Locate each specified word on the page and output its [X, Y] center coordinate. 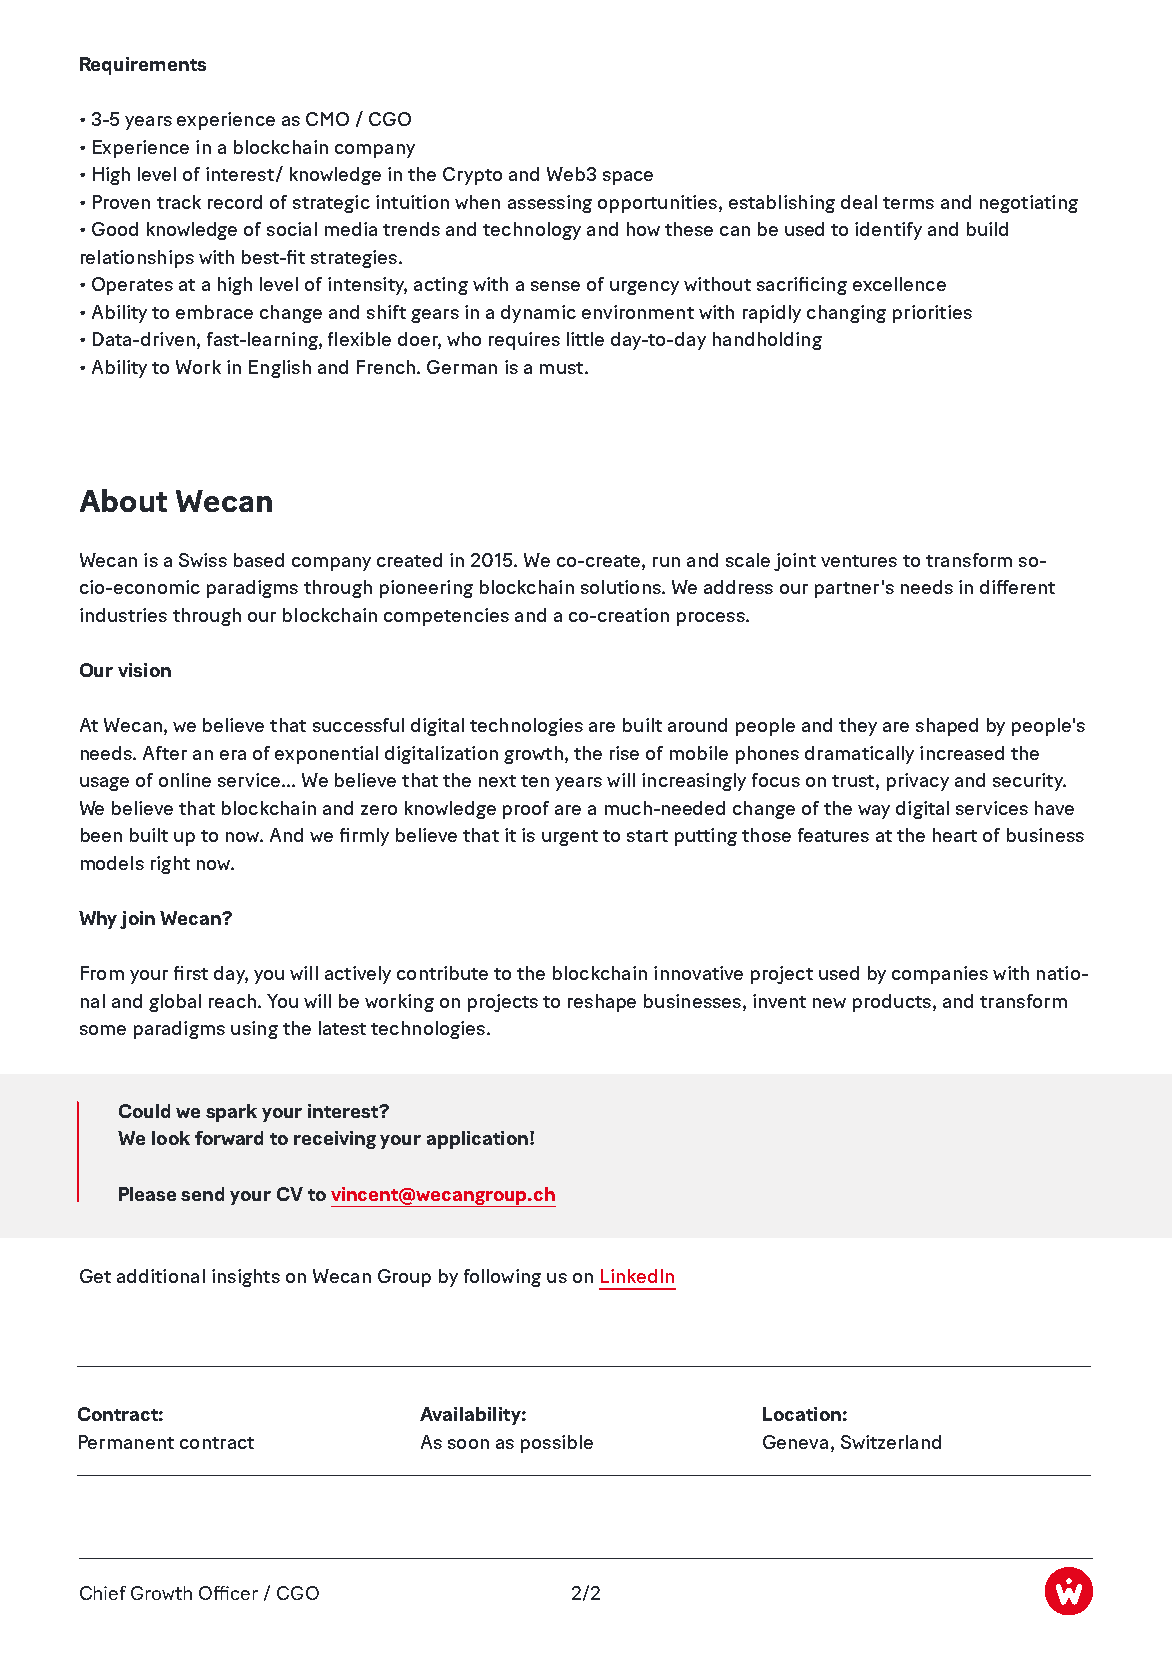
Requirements [143, 66]
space [628, 178]
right [170, 865]
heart [955, 835]
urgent [570, 838]
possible [557, 1444]
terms [908, 203]
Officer [228, 1593]
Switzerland [891, 1442]
